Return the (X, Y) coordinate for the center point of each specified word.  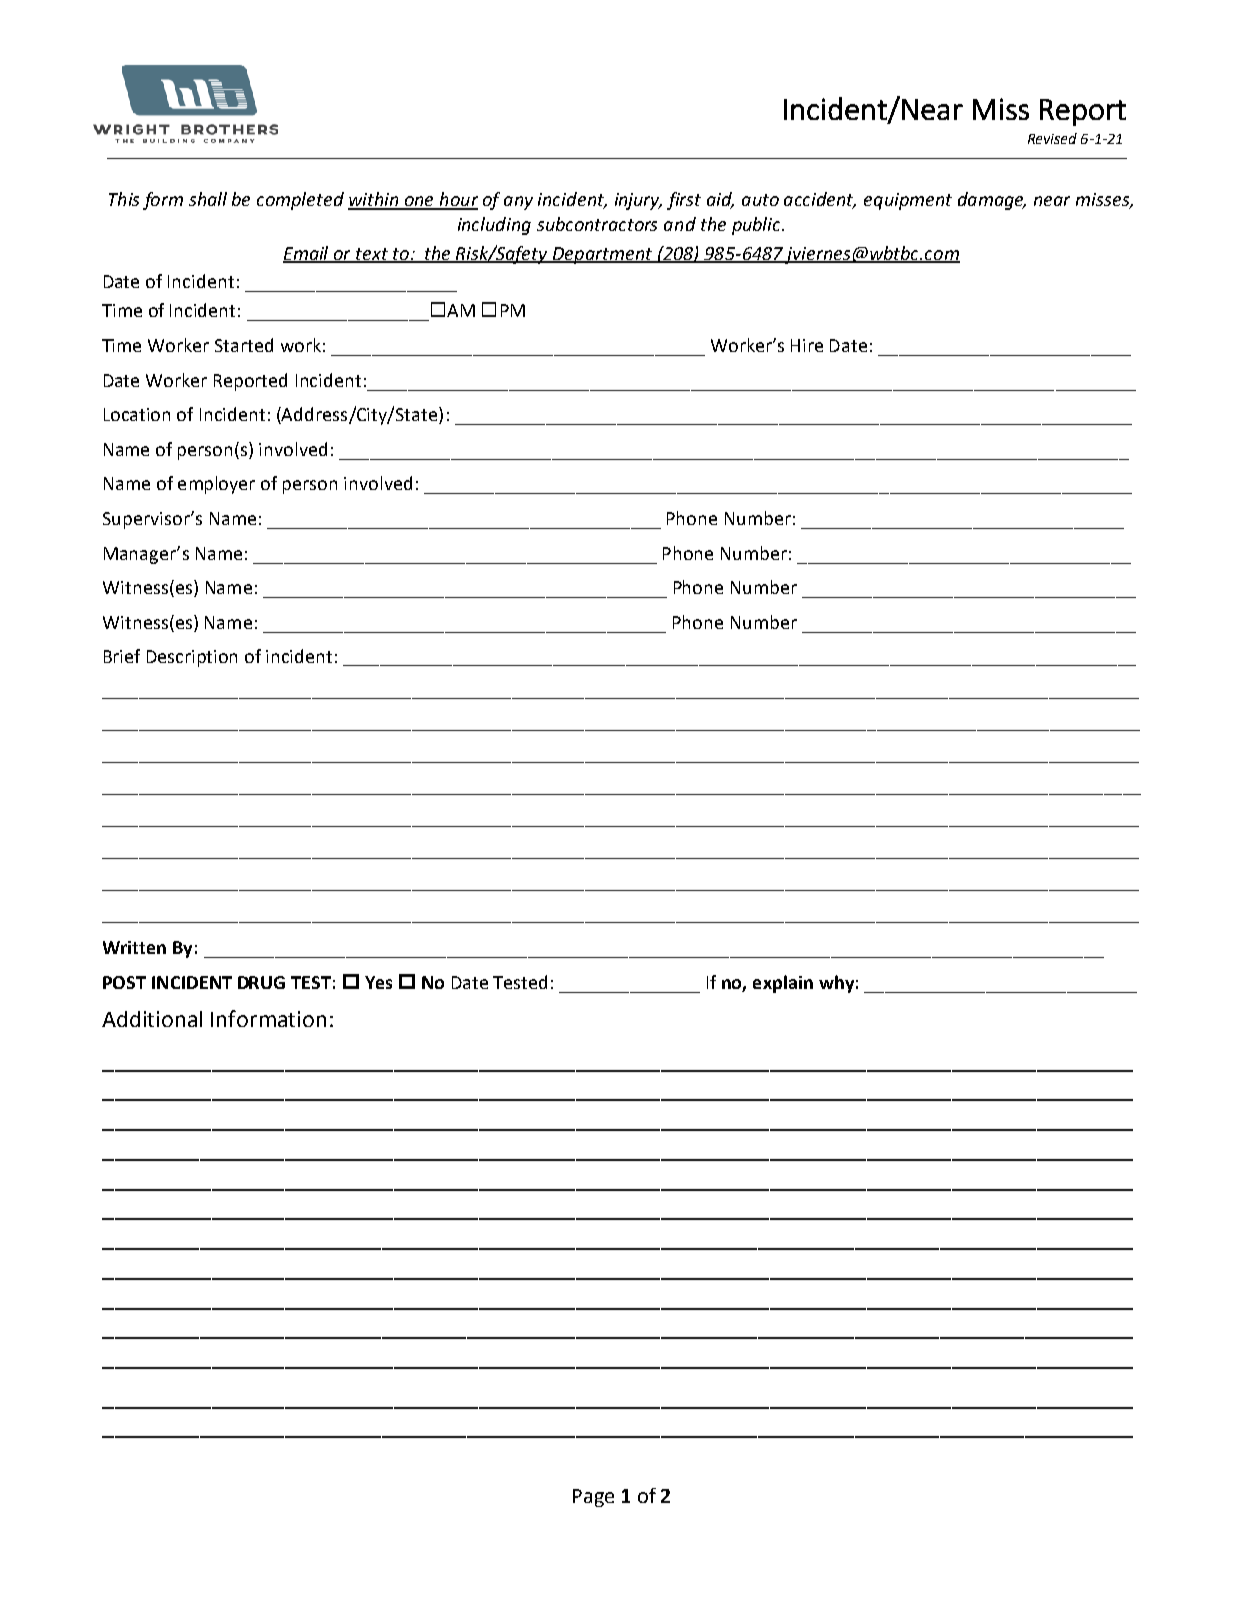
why (836, 984)
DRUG (261, 982)
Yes (378, 982)
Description (192, 658)
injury (638, 201)
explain (783, 984)
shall (208, 199)
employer (216, 485)
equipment (908, 201)
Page (593, 1498)
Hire (807, 345)
